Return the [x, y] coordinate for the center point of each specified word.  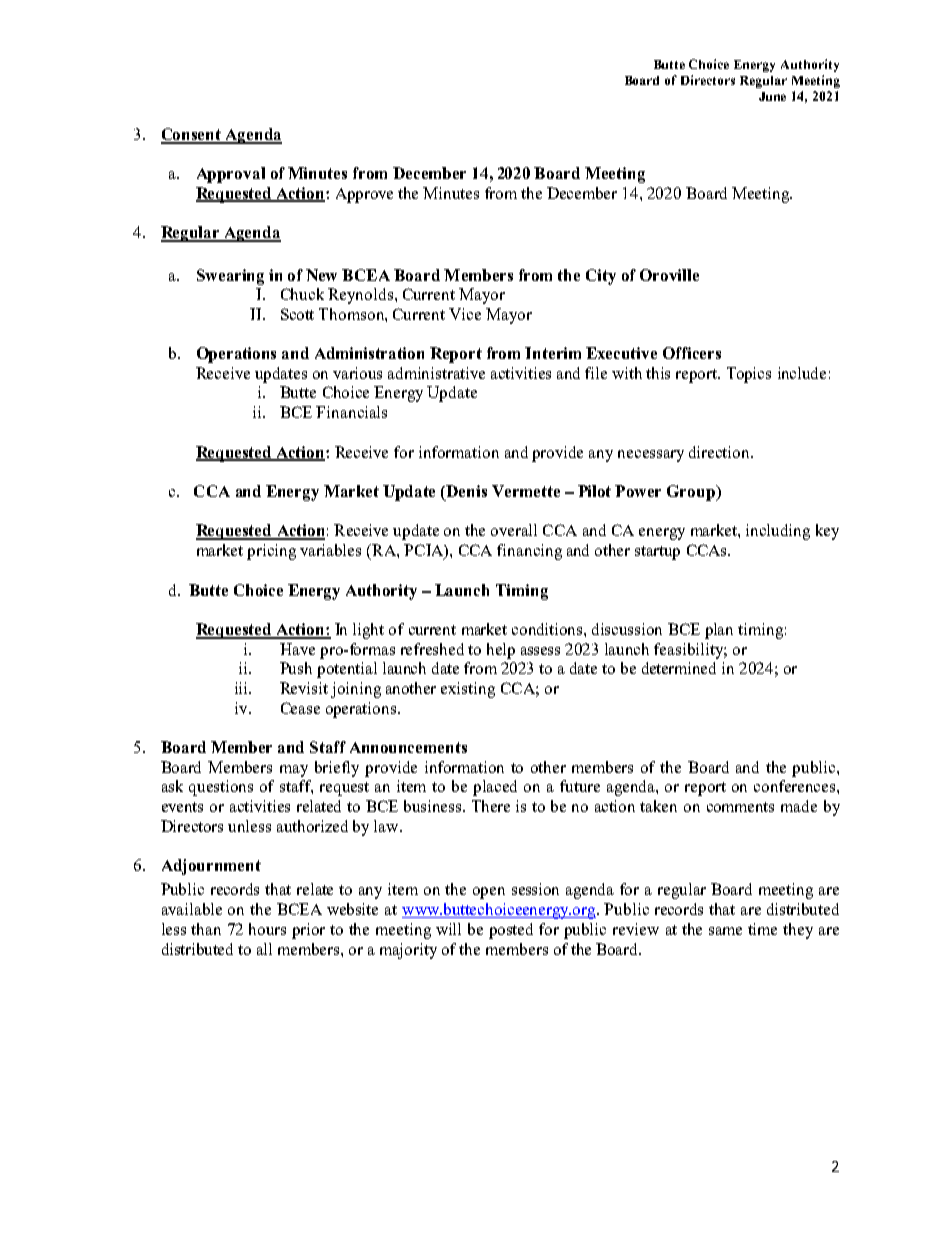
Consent [192, 135]
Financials [351, 412]
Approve [364, 195]
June [772, 96]
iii [242, 688]
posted [511, 931]
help [501, 651]
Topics [749, 375]
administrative [436, 373]
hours [267, 929]
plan [719, 631]
